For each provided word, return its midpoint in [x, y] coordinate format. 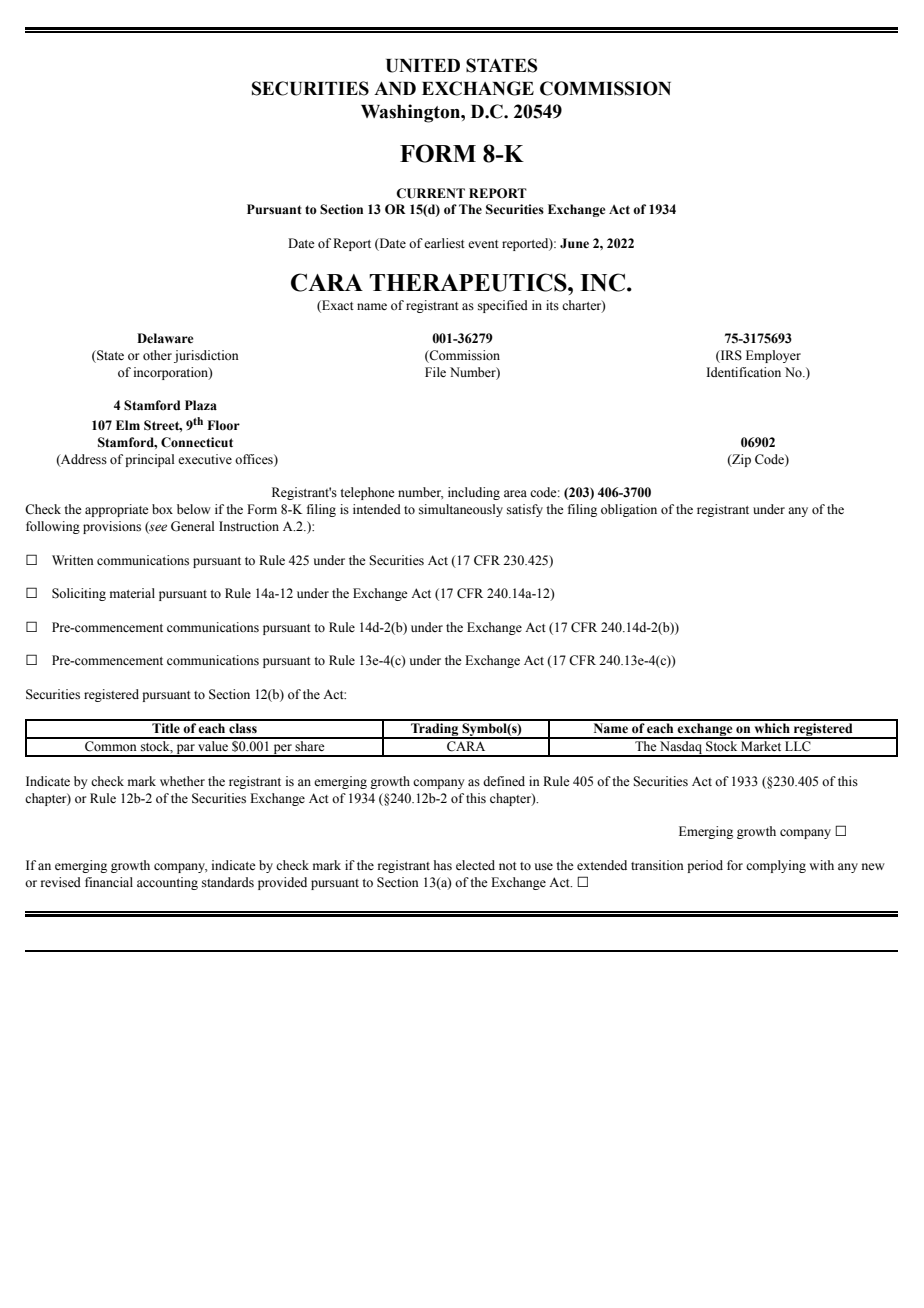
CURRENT [430, 193]
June [574, 243]
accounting [167, 883]
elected [475, 865]
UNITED [423, 66]
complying [776, 866]
